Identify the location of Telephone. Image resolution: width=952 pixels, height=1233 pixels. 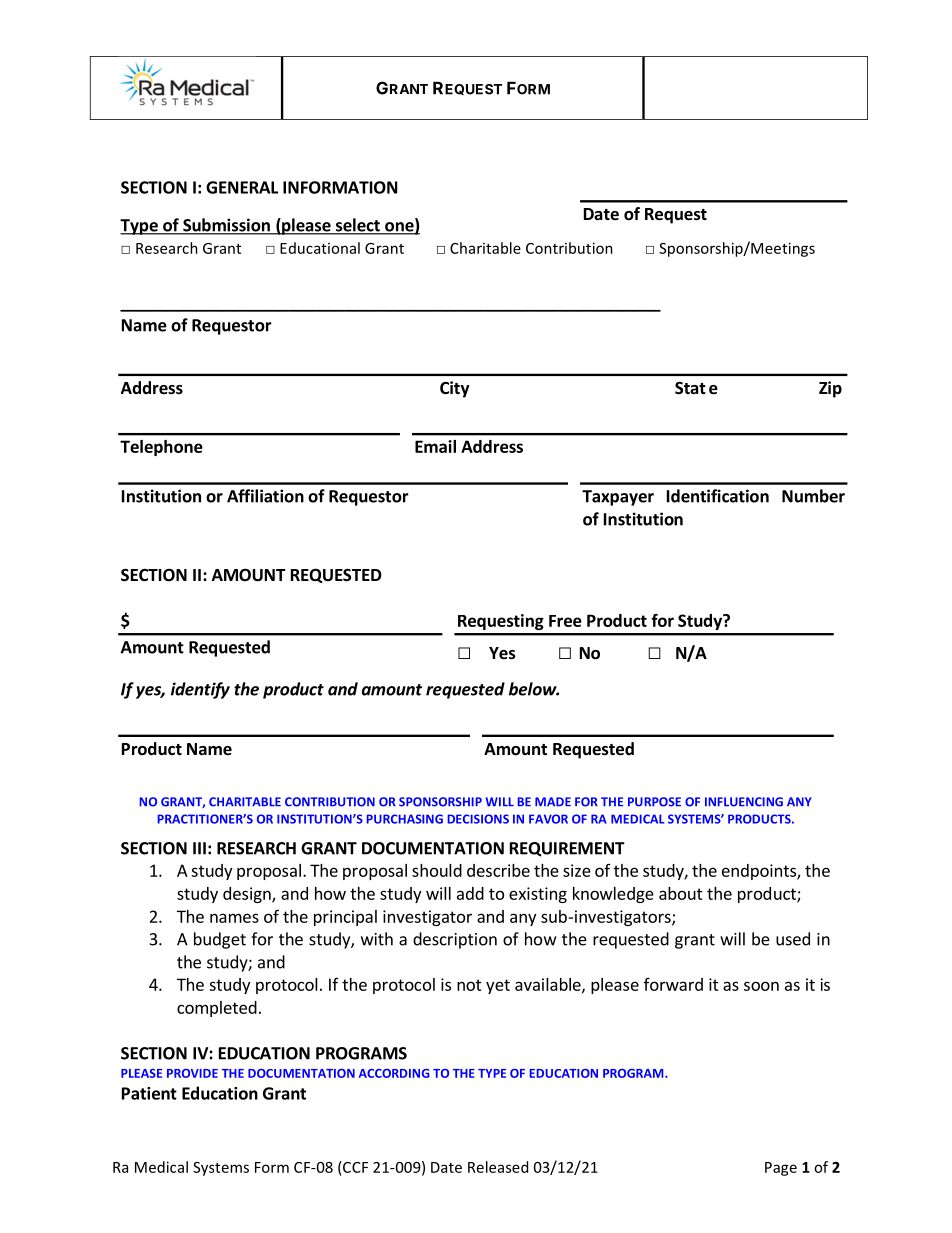
(161, 448).
